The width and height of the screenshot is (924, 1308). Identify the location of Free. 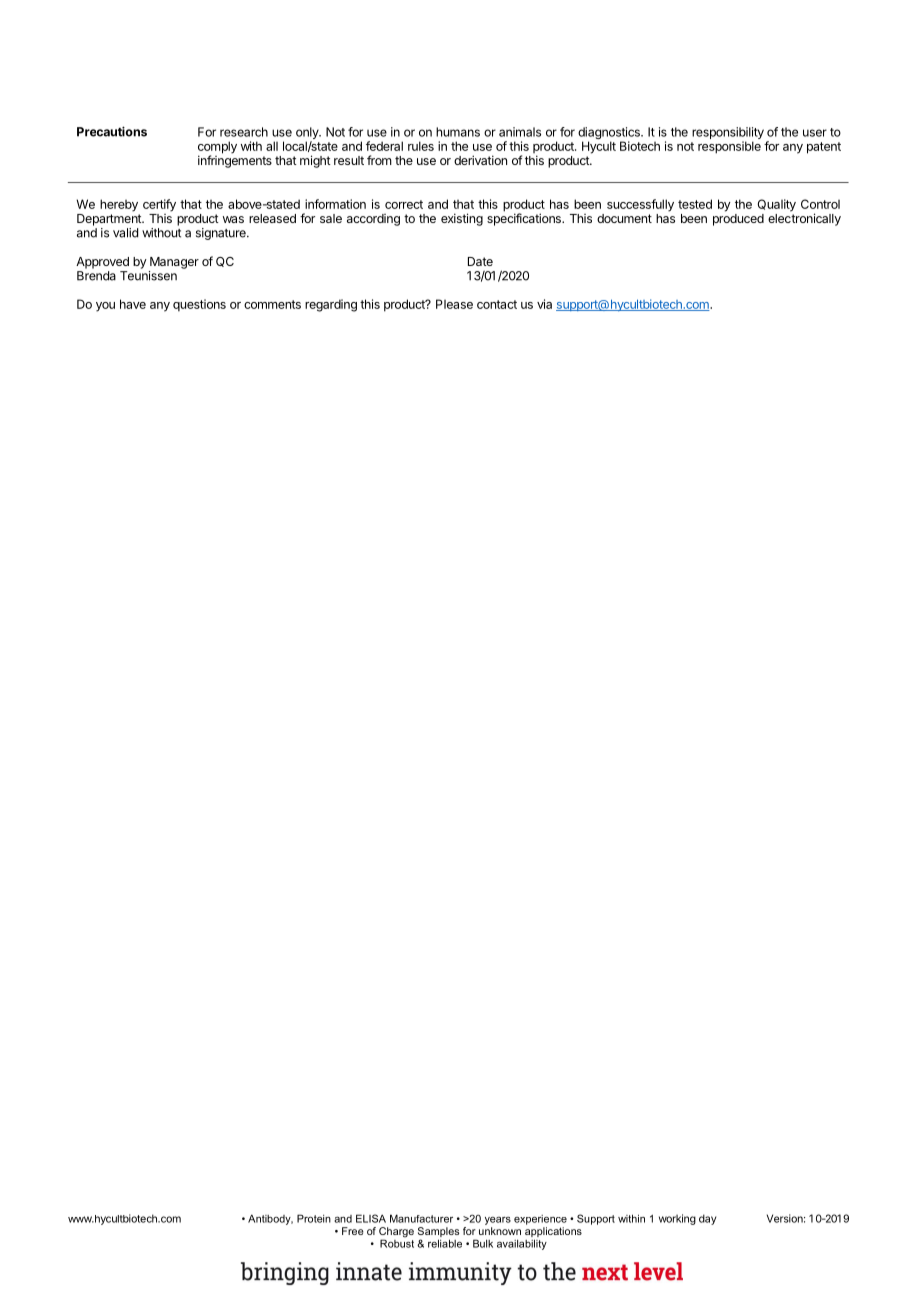
(353, 1231).
